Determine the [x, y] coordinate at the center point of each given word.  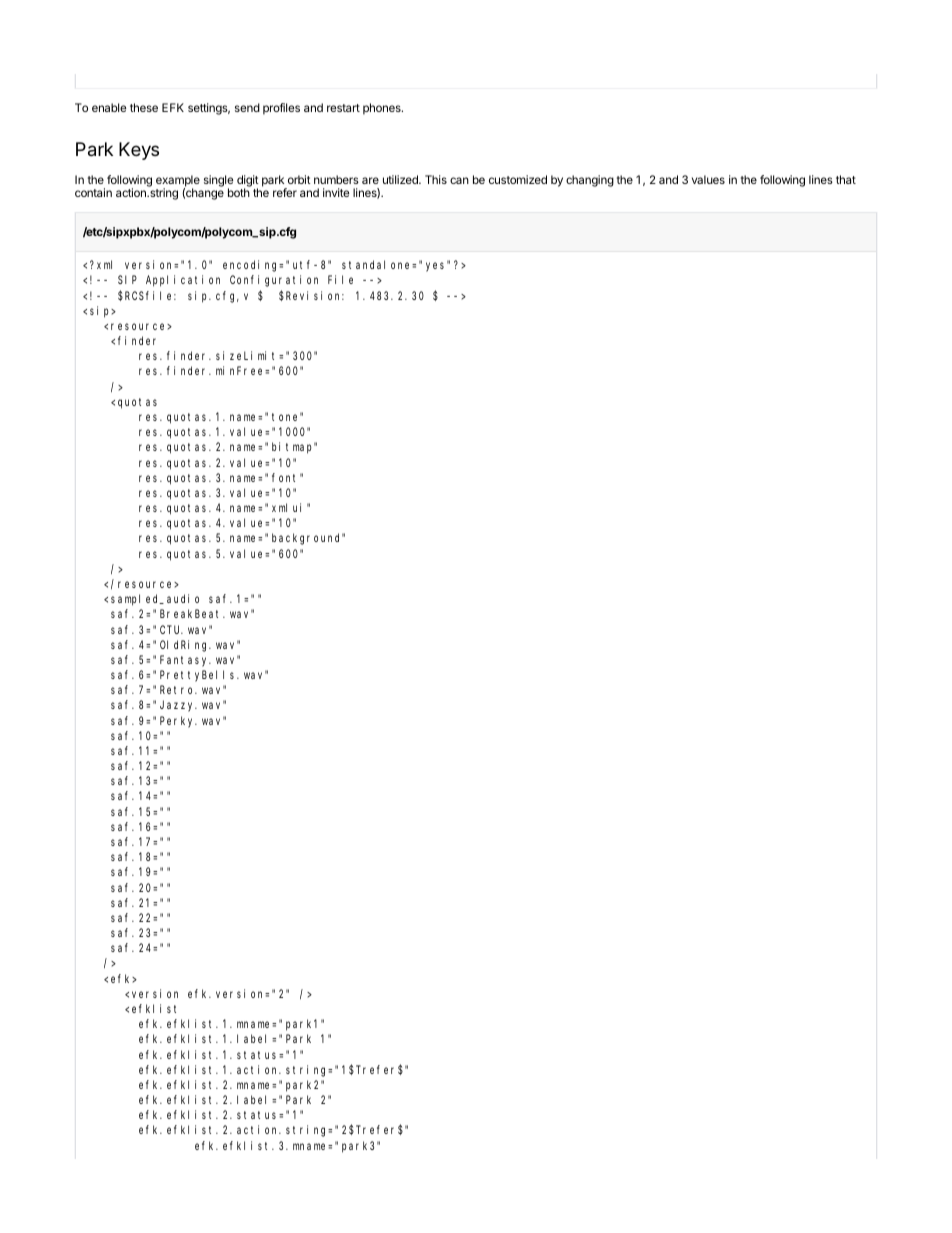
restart [343, 108]
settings [209, 109]
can [459, 180]
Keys [139, 151]
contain [93, 192]
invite [336, 192]
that [846, 179]
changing [590, 181]
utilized [401, 179]
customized [518, 179]
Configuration [274, 281]
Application [183, 281]
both [239, 192]
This [436, 179]
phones [383, 109]
